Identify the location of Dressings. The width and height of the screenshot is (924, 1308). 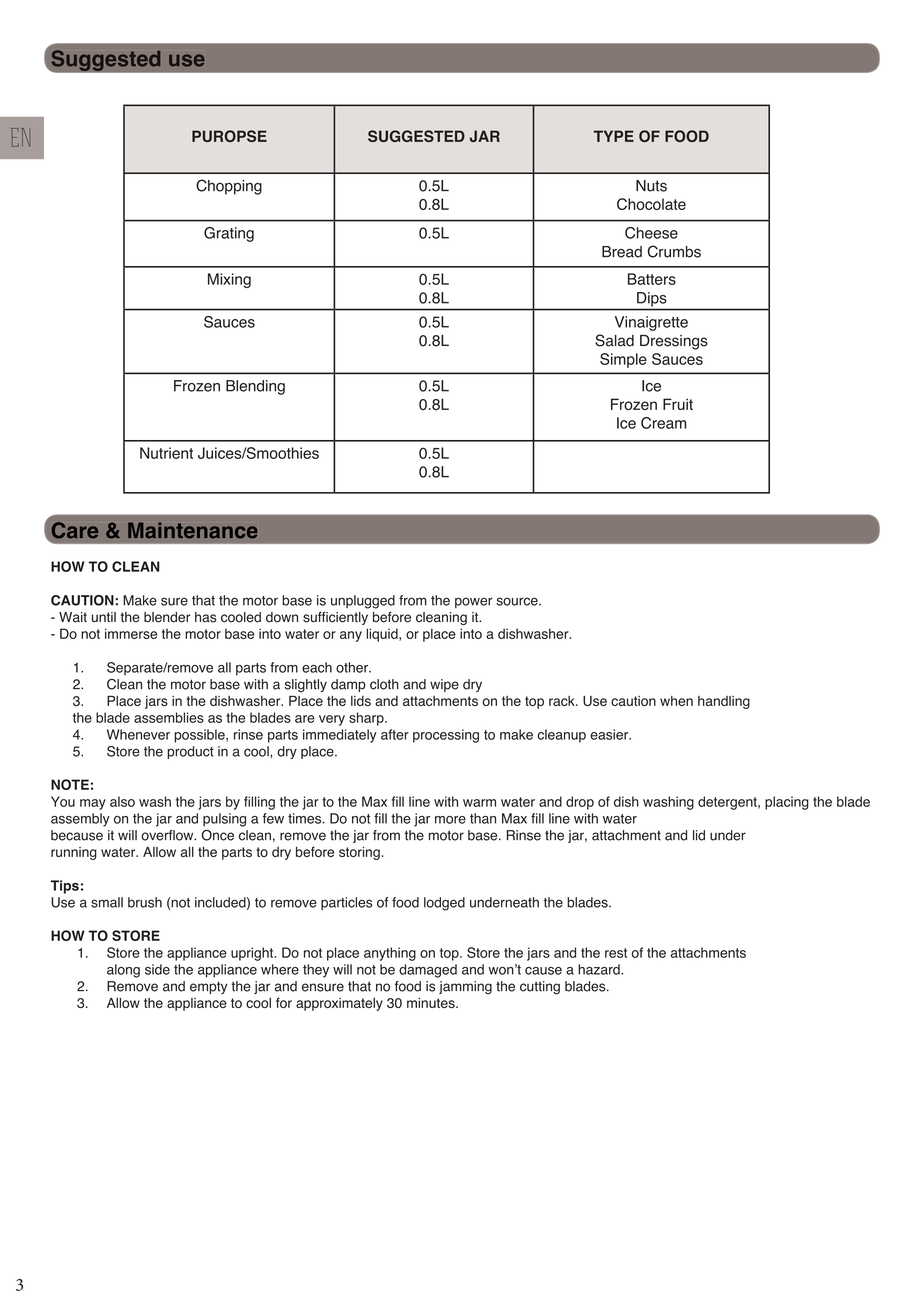
(674, 342).
